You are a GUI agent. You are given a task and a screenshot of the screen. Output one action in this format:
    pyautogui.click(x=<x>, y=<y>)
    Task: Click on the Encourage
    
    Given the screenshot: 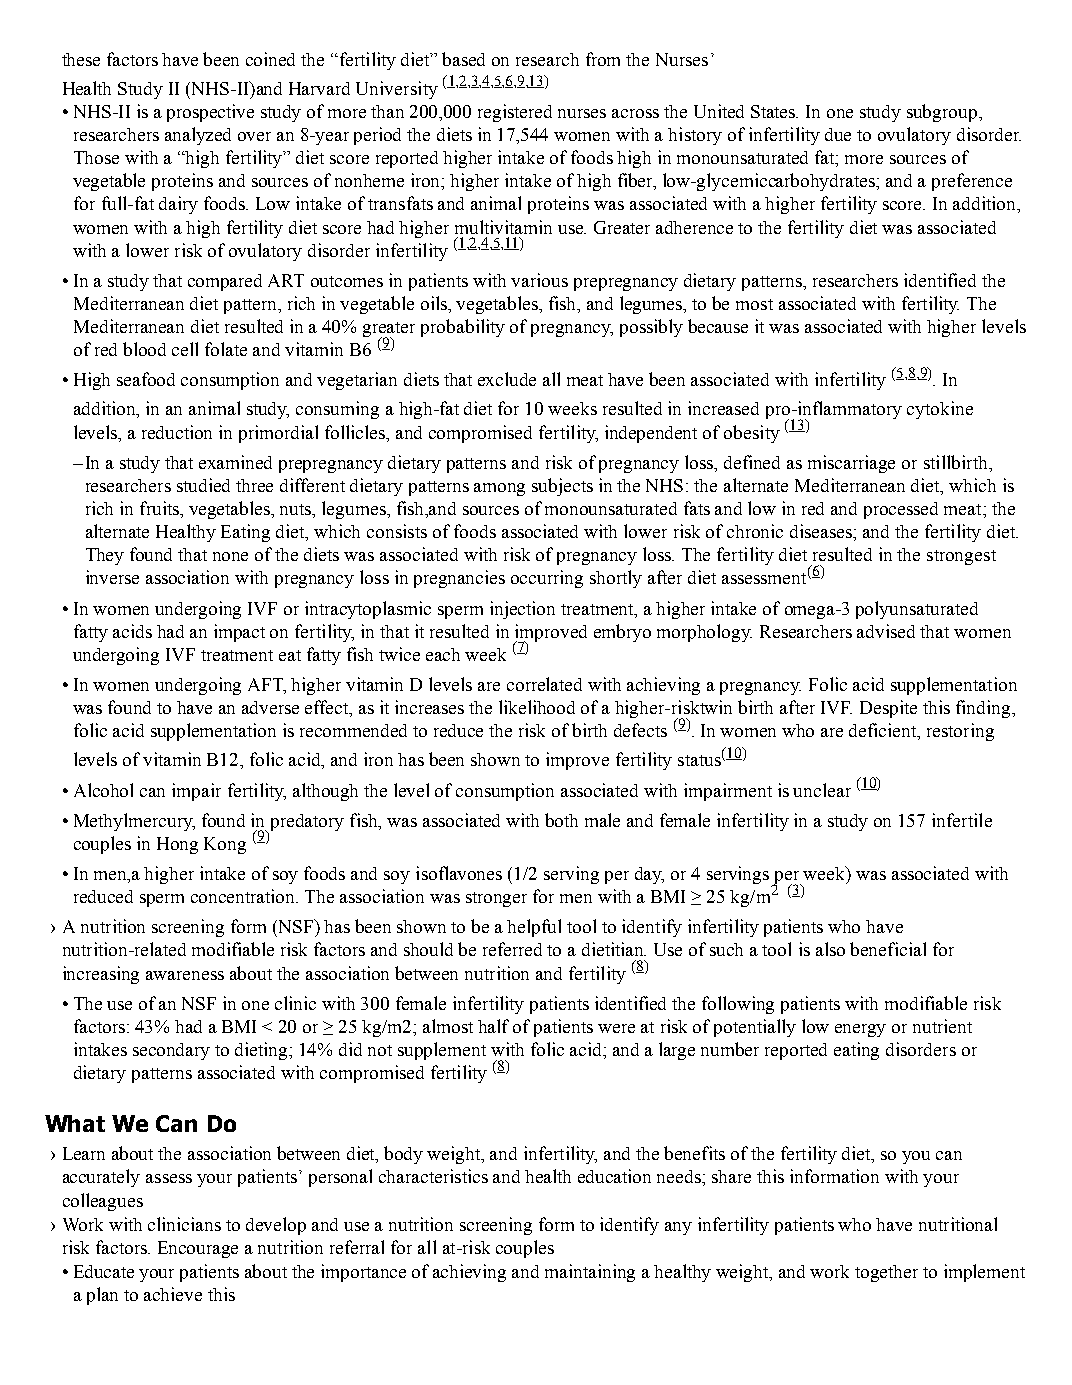 What is the action you would take?
    pyautogui.click(x=198, y=1249)
